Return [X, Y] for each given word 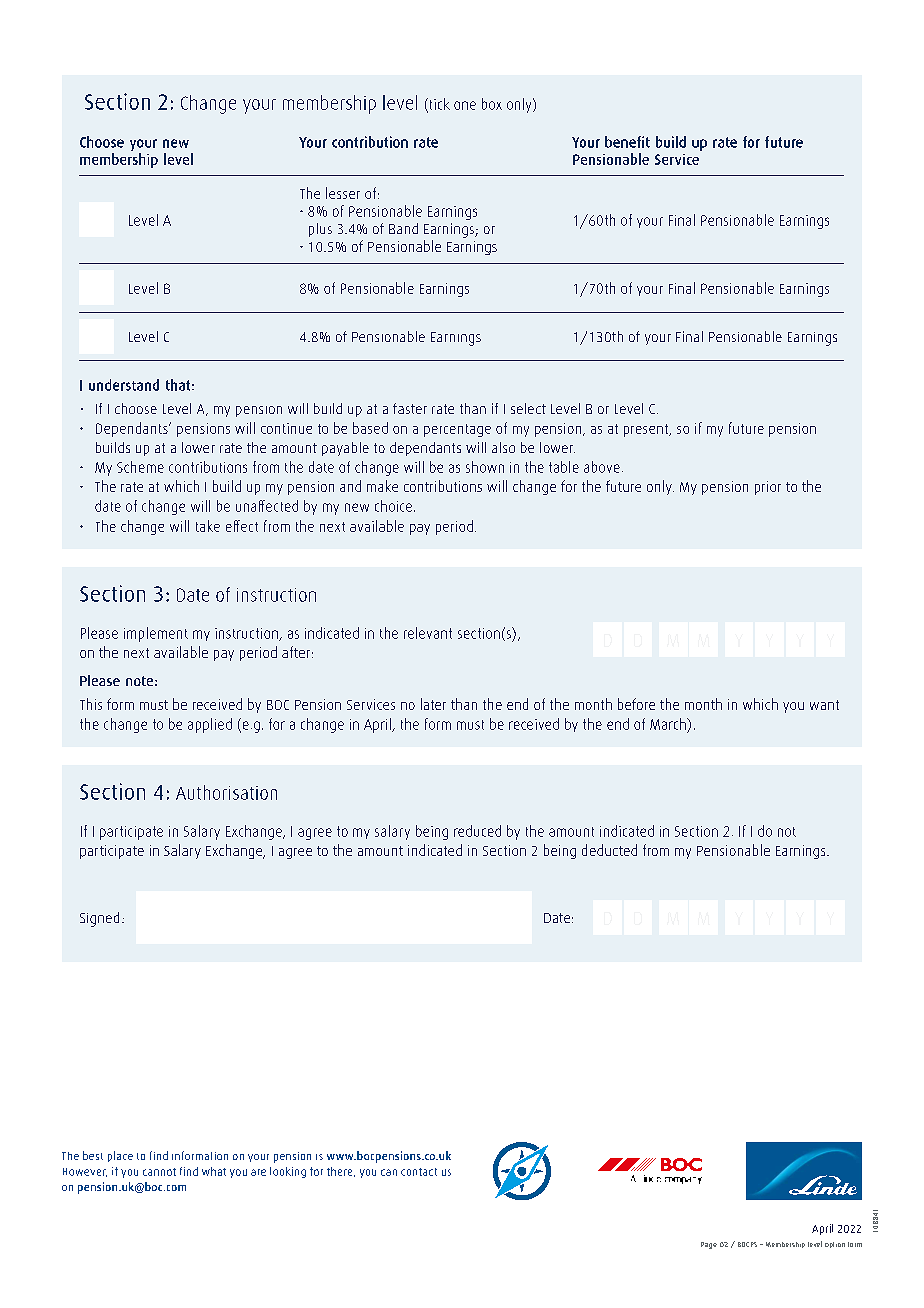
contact [419, 1172]
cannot [159, 1172]
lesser [343, 193]
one [465, 105]
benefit [627, 142]
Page [709, 1245]
